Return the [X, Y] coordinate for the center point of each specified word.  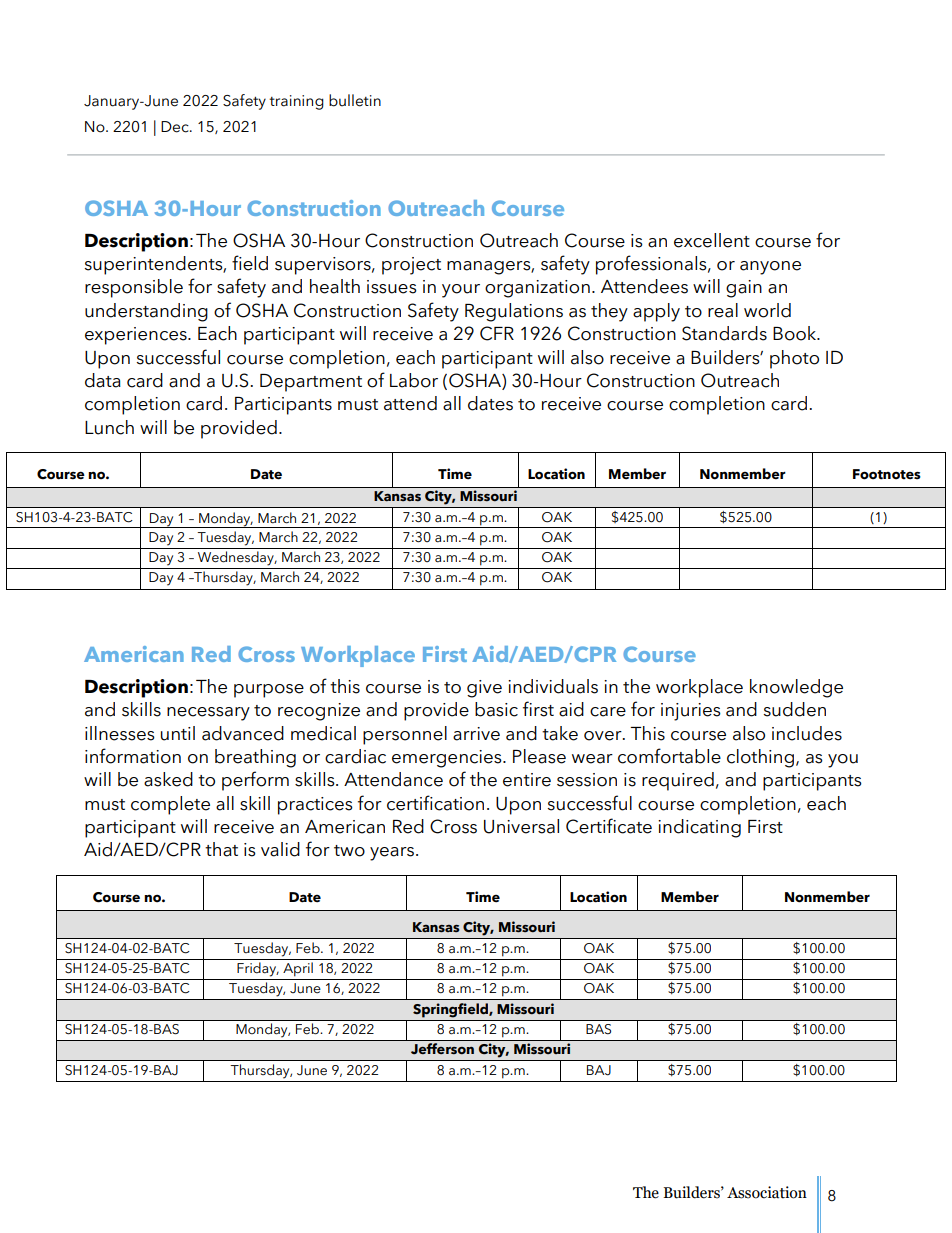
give [484, 689]
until [178, 733]
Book [796, 333]
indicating [699, 828]
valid [280, 849]
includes [807, 733]
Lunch [109, 427]
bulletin [355, 100]
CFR [497, 333]
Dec [176, 127]
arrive [476, 734]
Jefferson [442, 1049]
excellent [712, 240]
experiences [137, 336]
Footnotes [887, 474]
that [221, 849]
